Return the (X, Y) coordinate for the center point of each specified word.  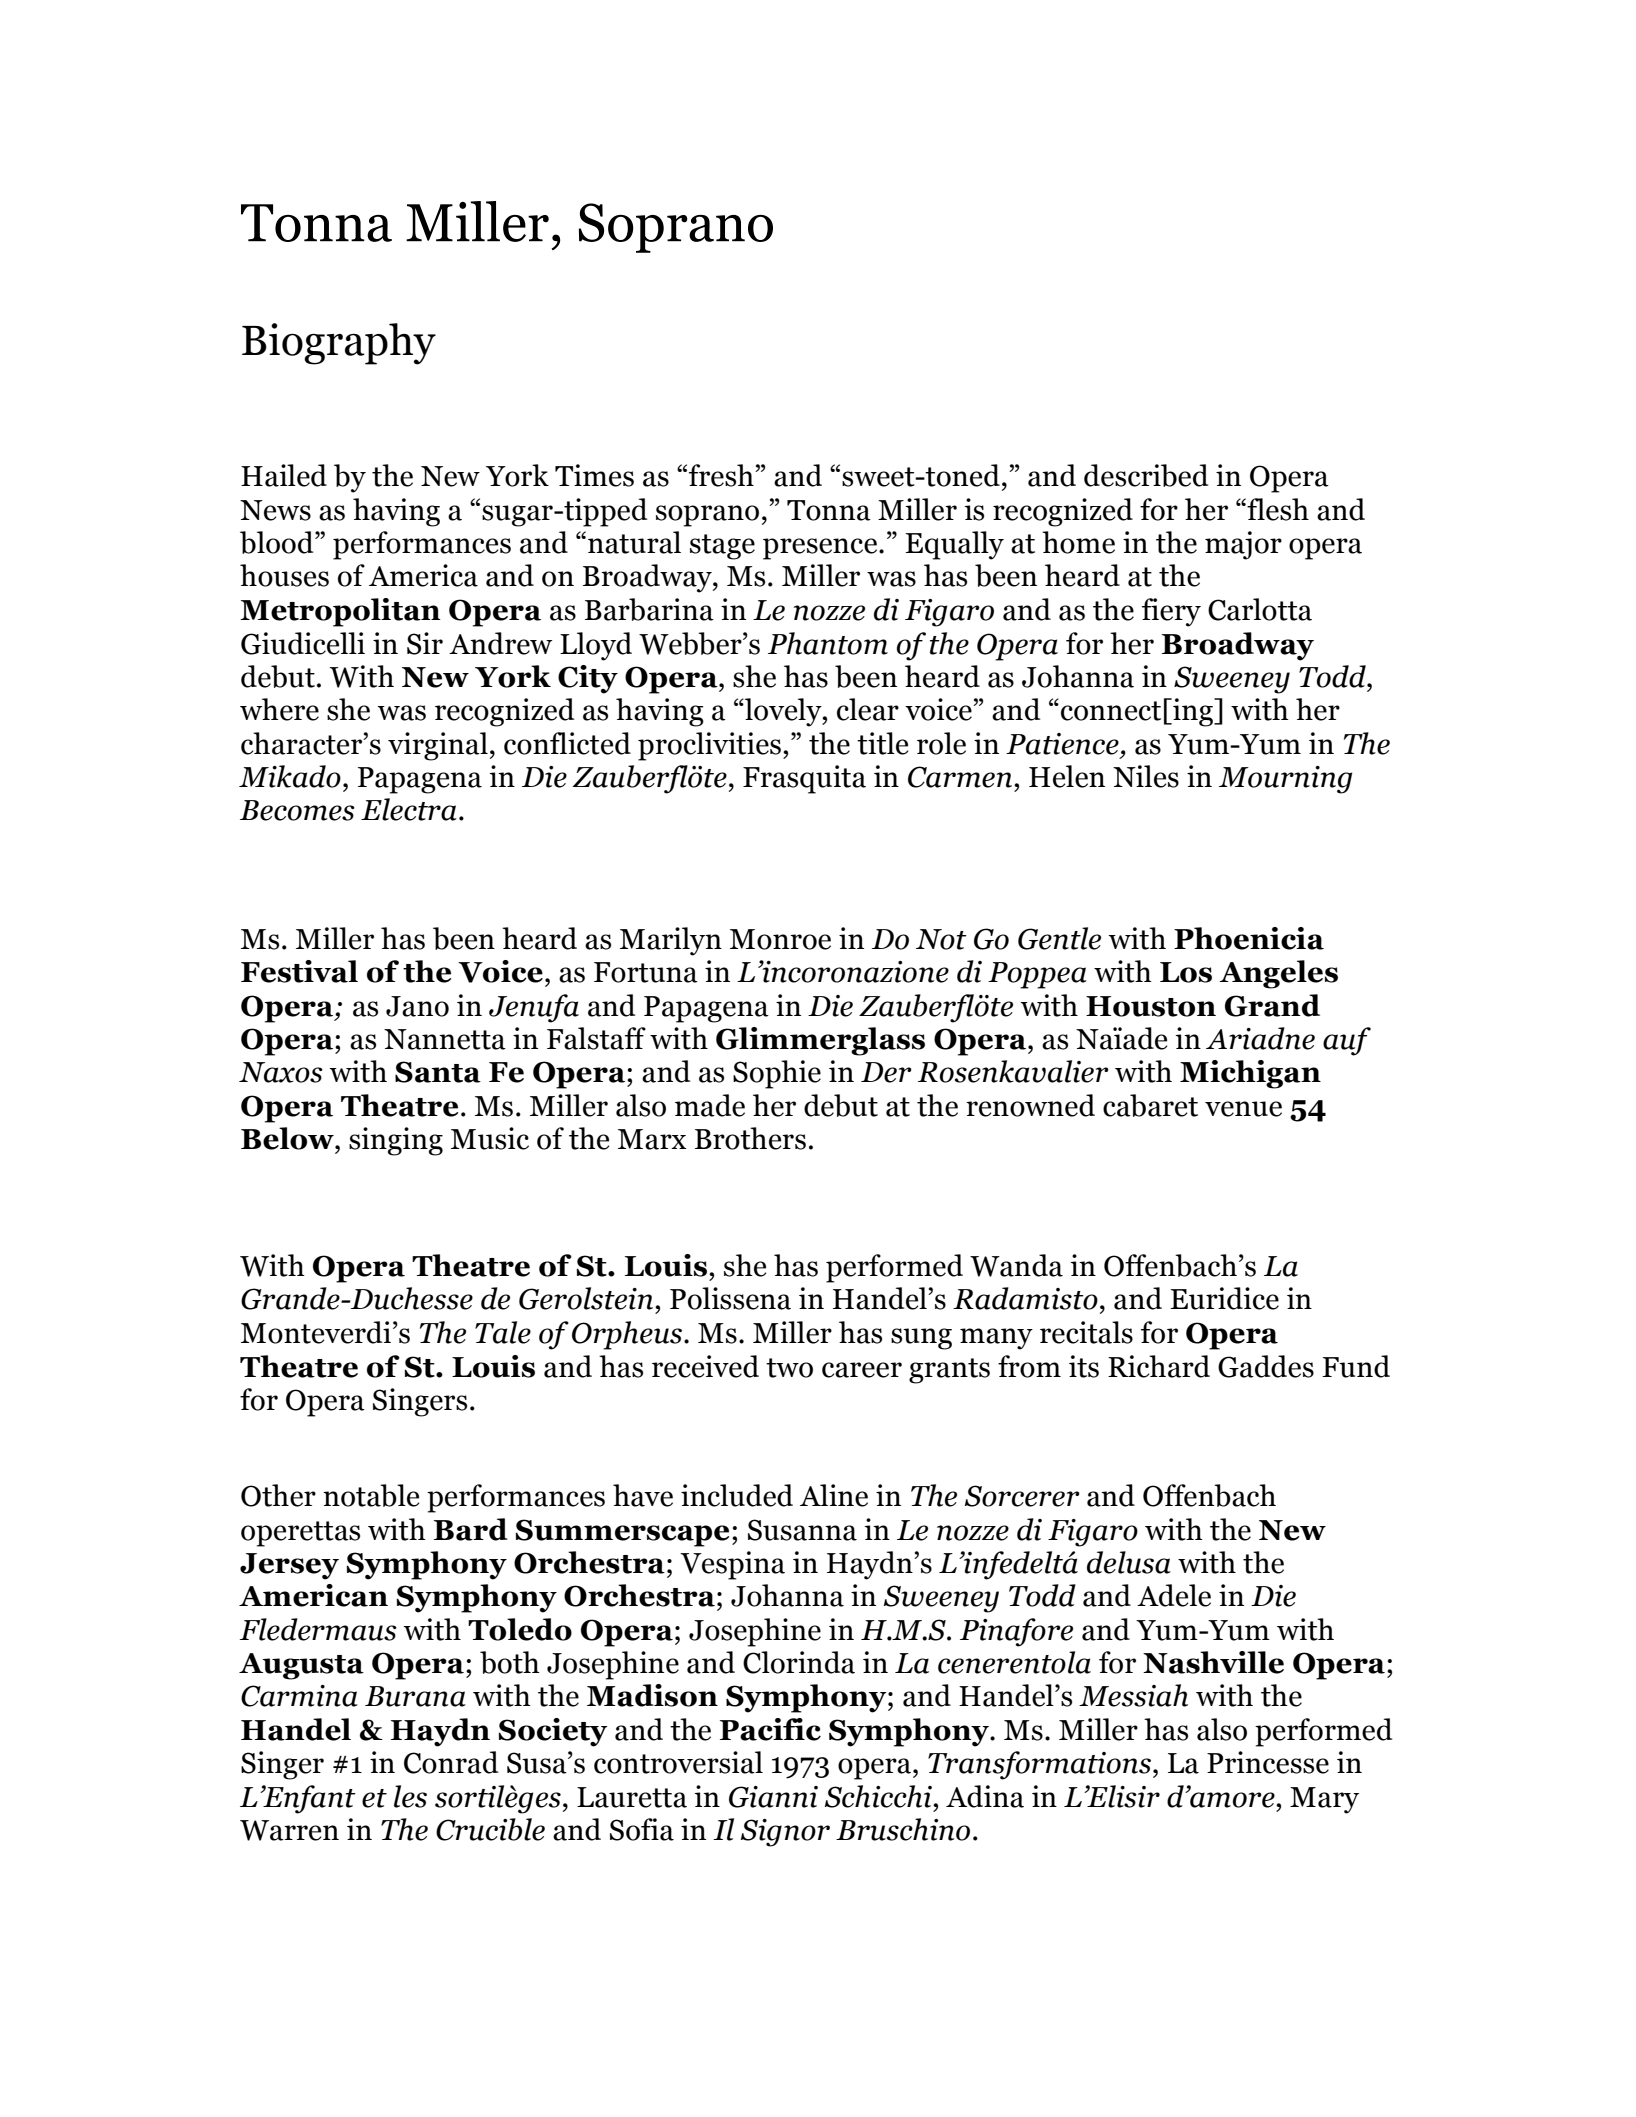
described (1146, 475)
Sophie (777, 1074)
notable (371, 1495)
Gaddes (1266, 1366)
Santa (438, 1072)
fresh (722, 475)
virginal (438, 746)
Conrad (451, 1762)
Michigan (1250, 1074)
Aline (834, 1495)
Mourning (1285, 780)
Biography (339, 344)
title (882, 743)
